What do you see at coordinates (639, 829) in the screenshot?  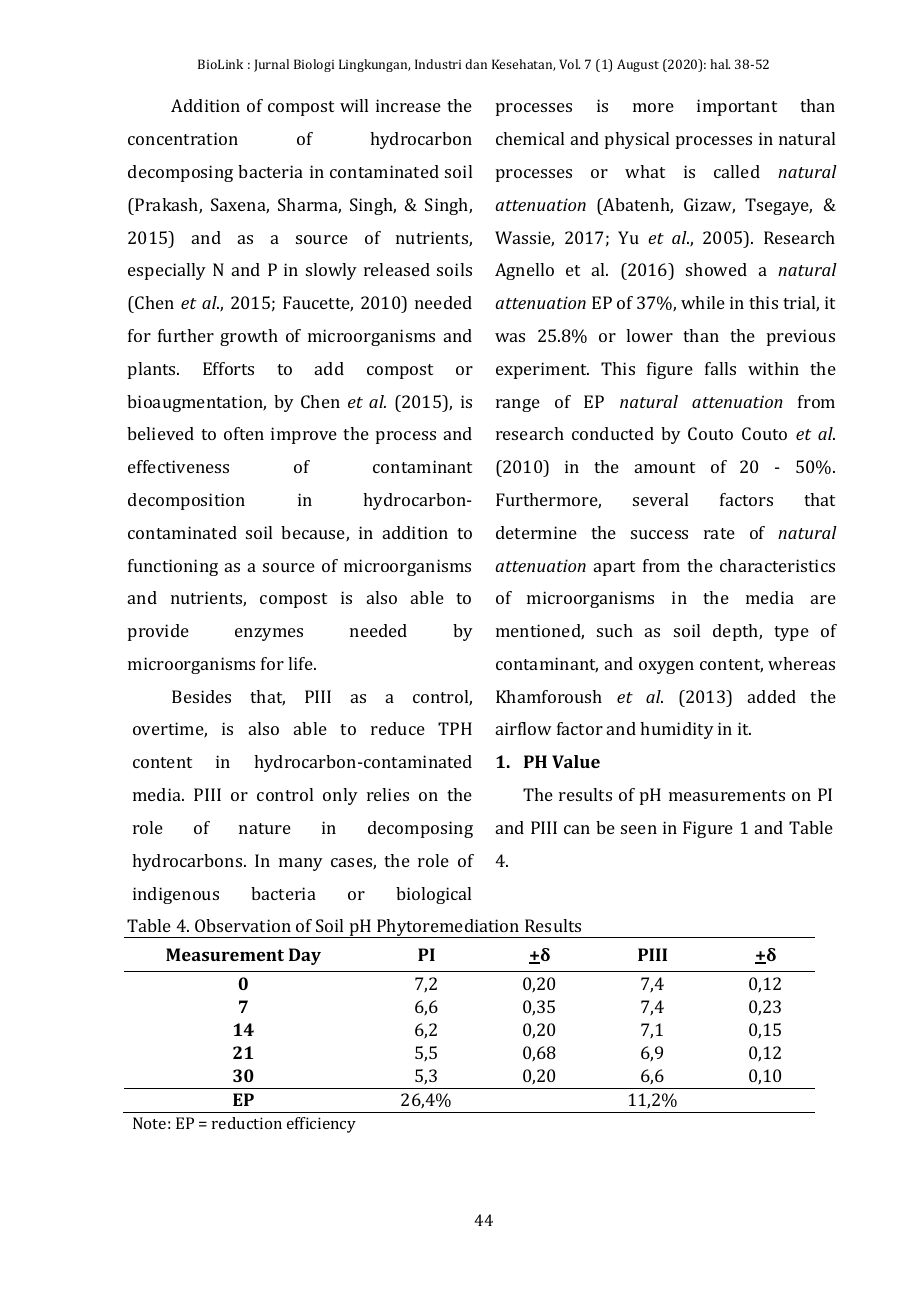 I see `seen` at bounding box center [639, 829].
